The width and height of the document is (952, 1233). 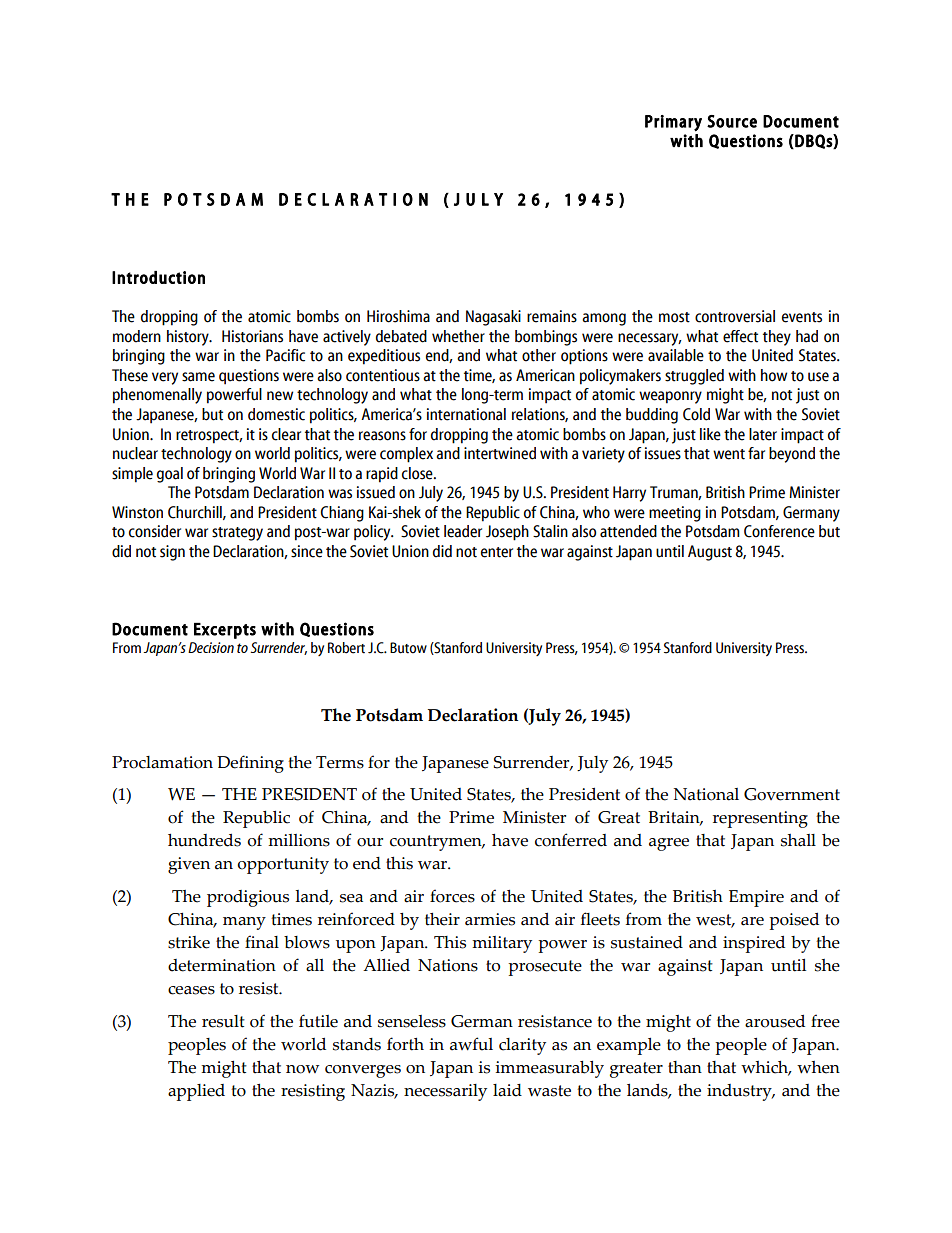 I want to click on applied, so click(x=196, y=1092).
